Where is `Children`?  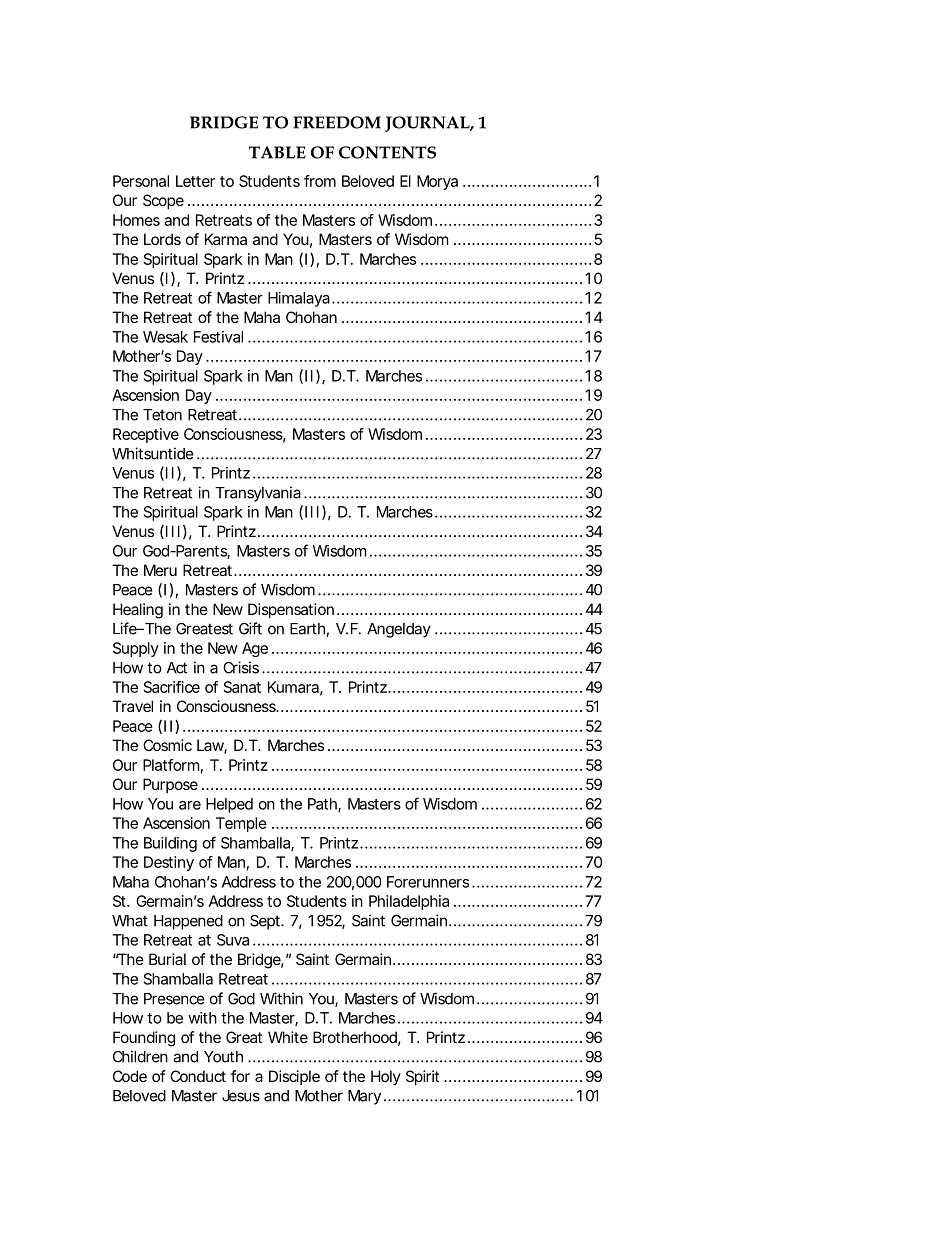 Children is located at coordinates (140, 1056).
